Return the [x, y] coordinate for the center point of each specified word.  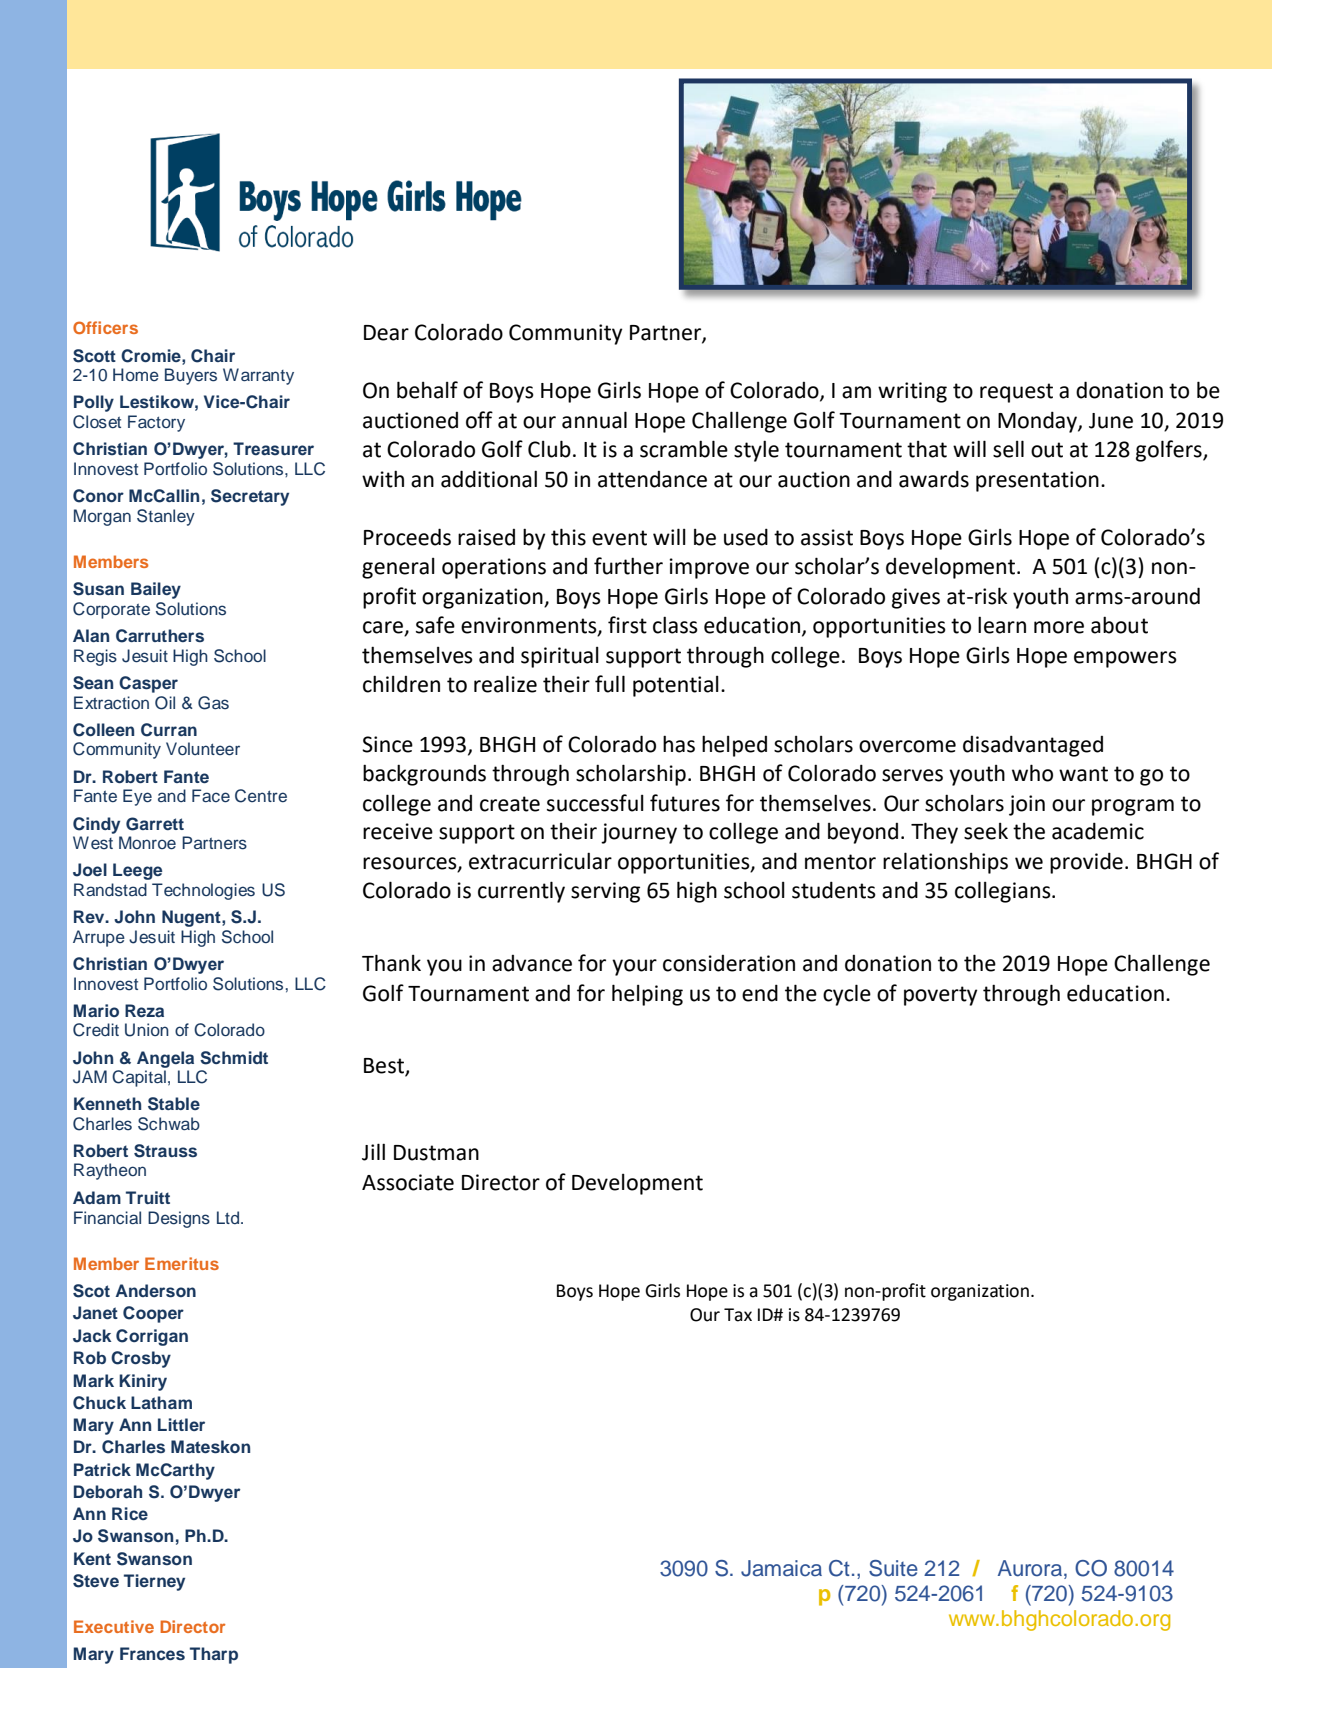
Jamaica [781, 1568]
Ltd [229, 1217]
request [1016, 393]
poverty [940, 996]
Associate [408, 1182]
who [1032, 773]
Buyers [191, 376]
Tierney [154, 1582]
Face [211, 796]
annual [594, 420]
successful [595, 803]
